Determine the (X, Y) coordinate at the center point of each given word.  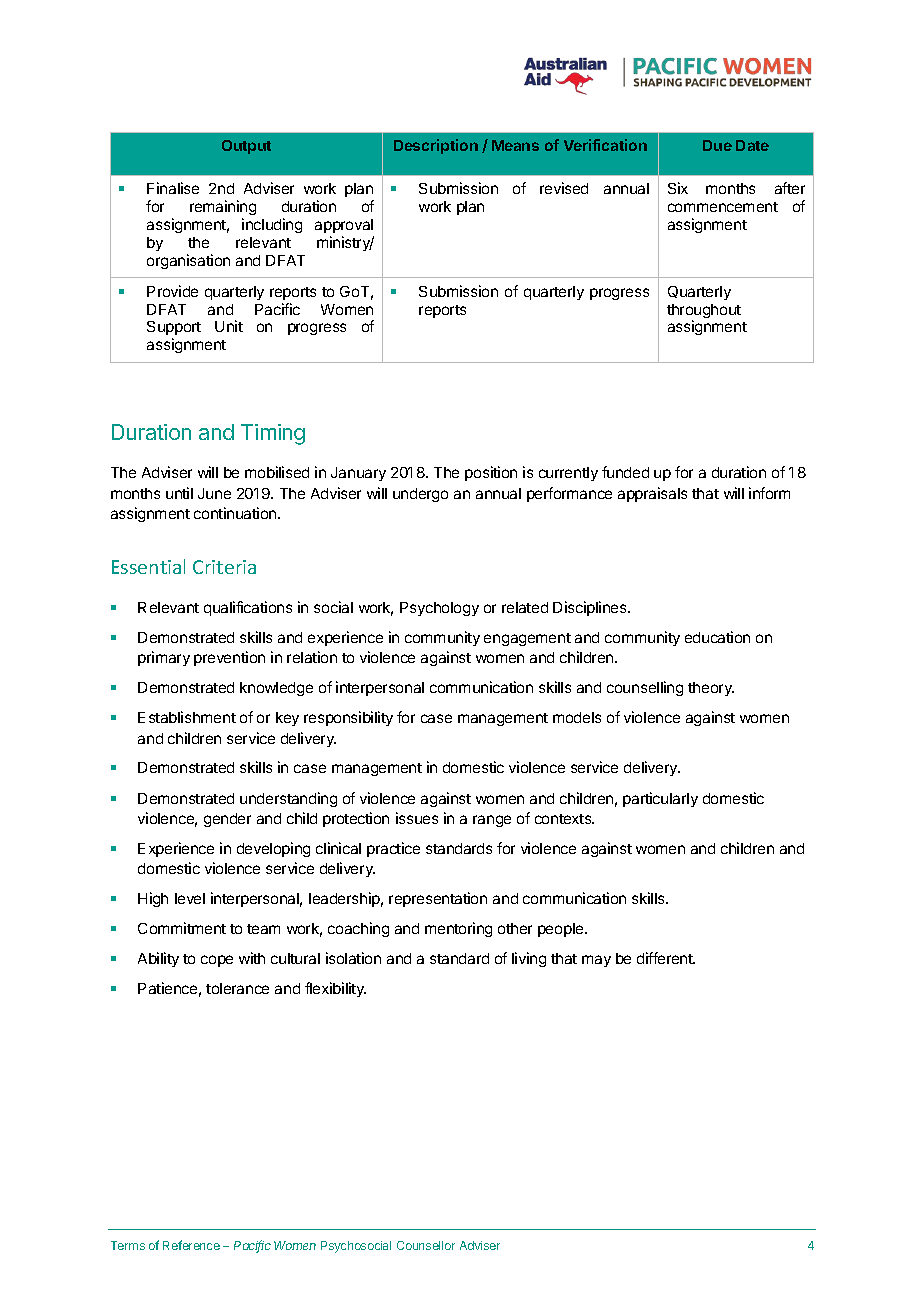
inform (769, 493)
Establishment (187, 717)
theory (711, 689)
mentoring (458, 929)
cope (217, 961)
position (491, 473)
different (666, 958)
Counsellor (426, 1245)
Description (436, 146)
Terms (128, 1245)
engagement (527, 639)
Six (678, 188)
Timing (273, 434)
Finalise (173, 188)
